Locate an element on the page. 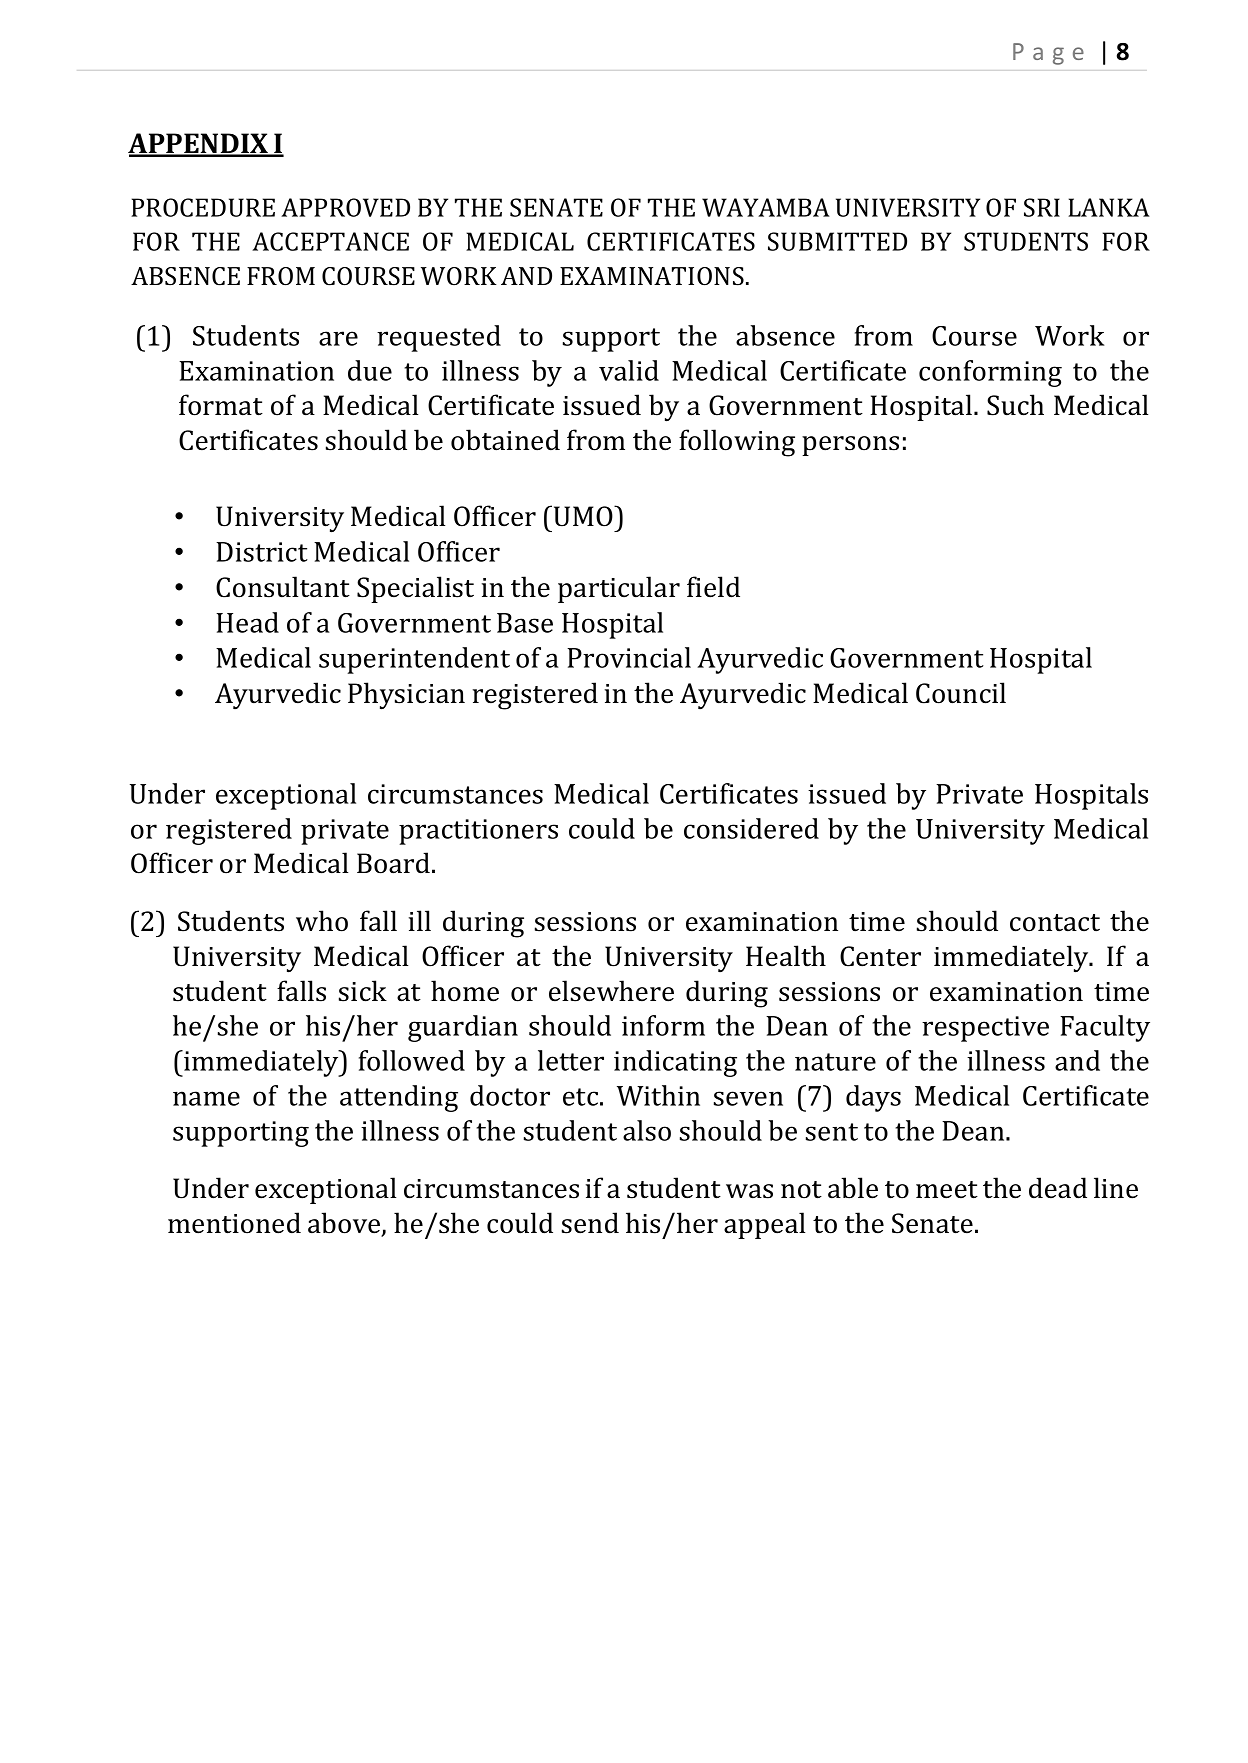 This page has width=1248, height=1763. particular is located at coordinates (619, 589).
